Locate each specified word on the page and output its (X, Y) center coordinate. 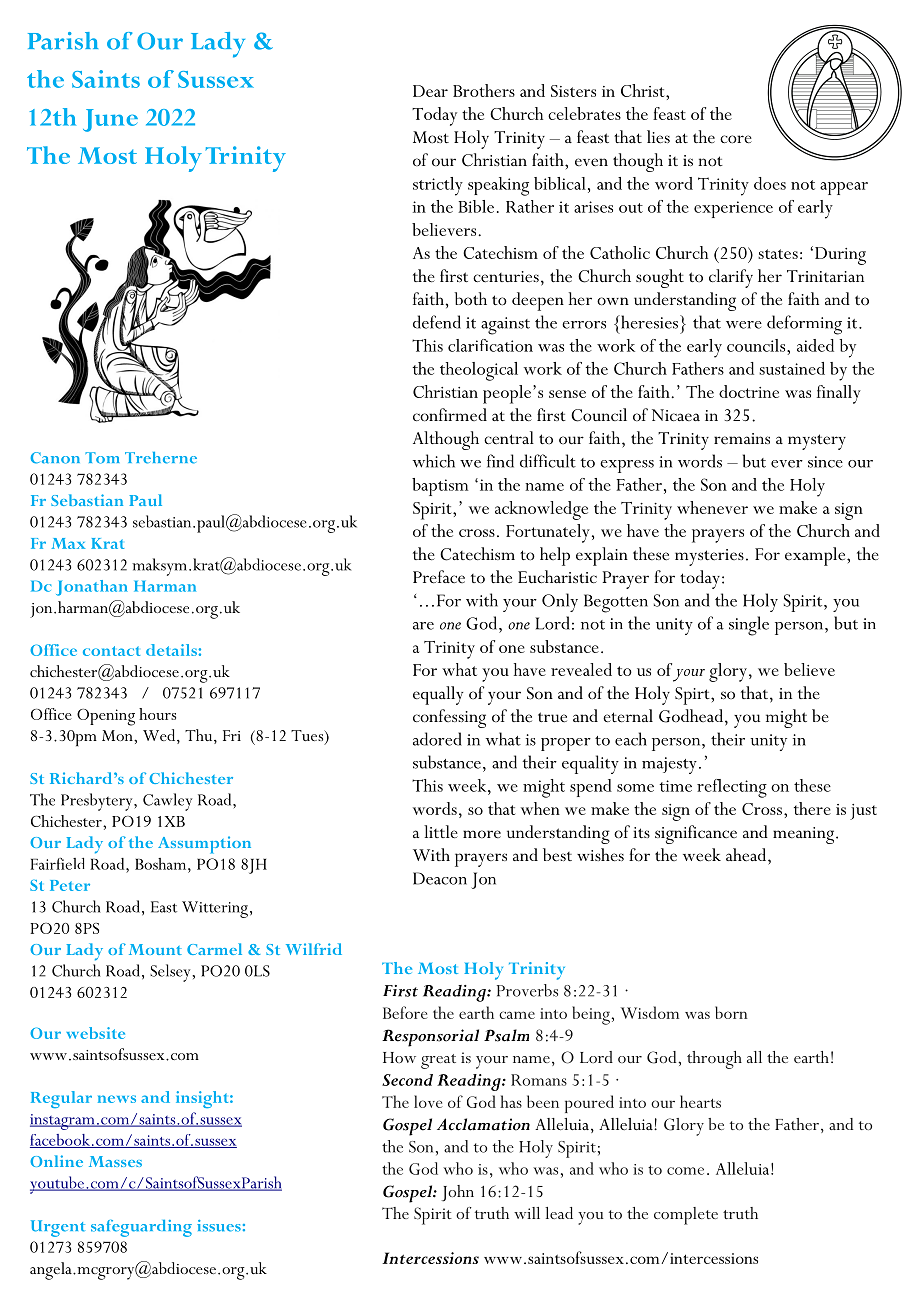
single (749, 626)
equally (438, 695)
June (110, 120)
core (736, 139)
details (171, 650)
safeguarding (141, 1228)
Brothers (484, 90)
